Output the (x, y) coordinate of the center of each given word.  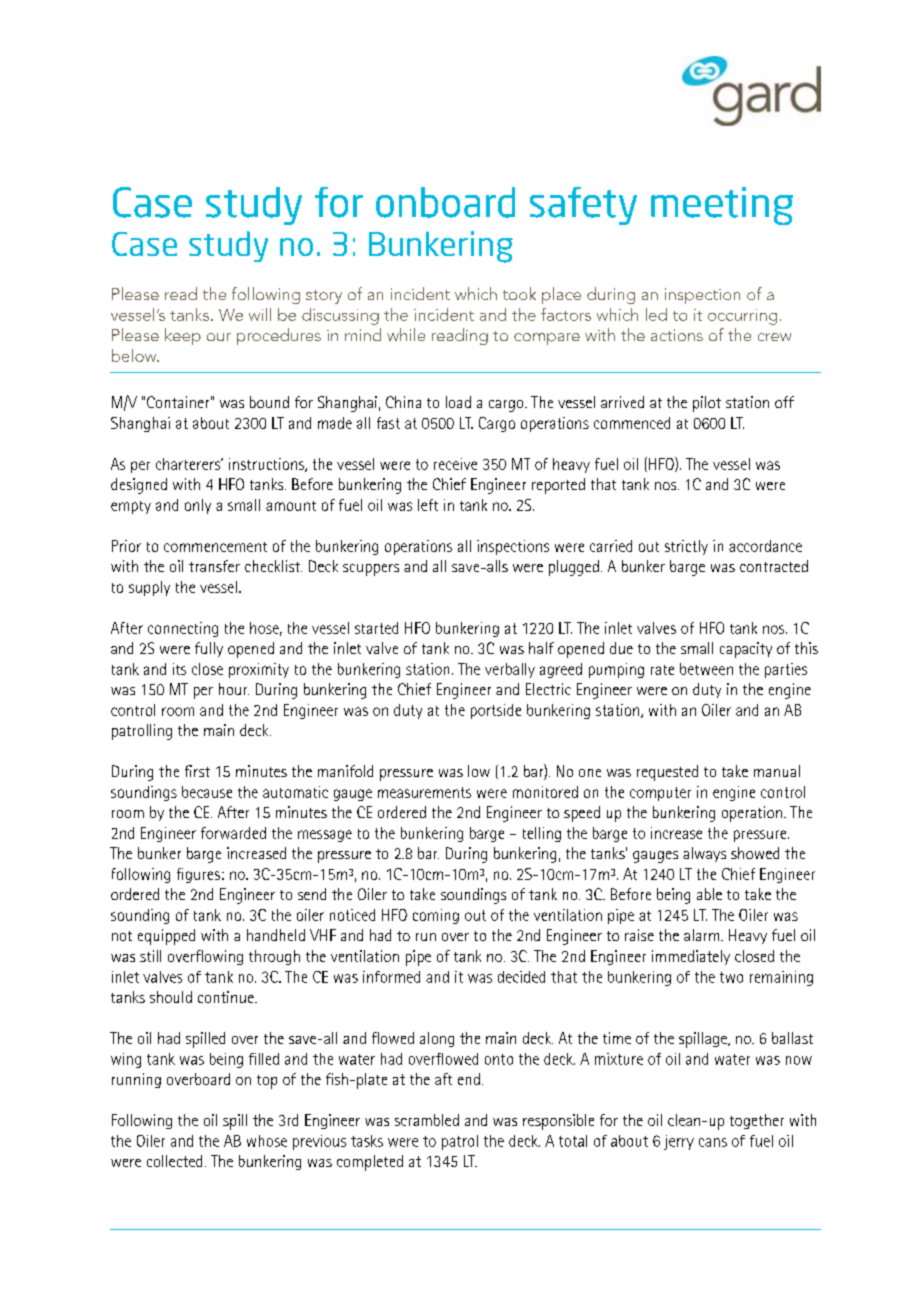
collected (174, 1161)
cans (713, 1142)
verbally (510, 670)
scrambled (427, 1120)
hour (234, 689)
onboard (445, 202)
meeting (722, 206)
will (260, 314)
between (706, 669)
